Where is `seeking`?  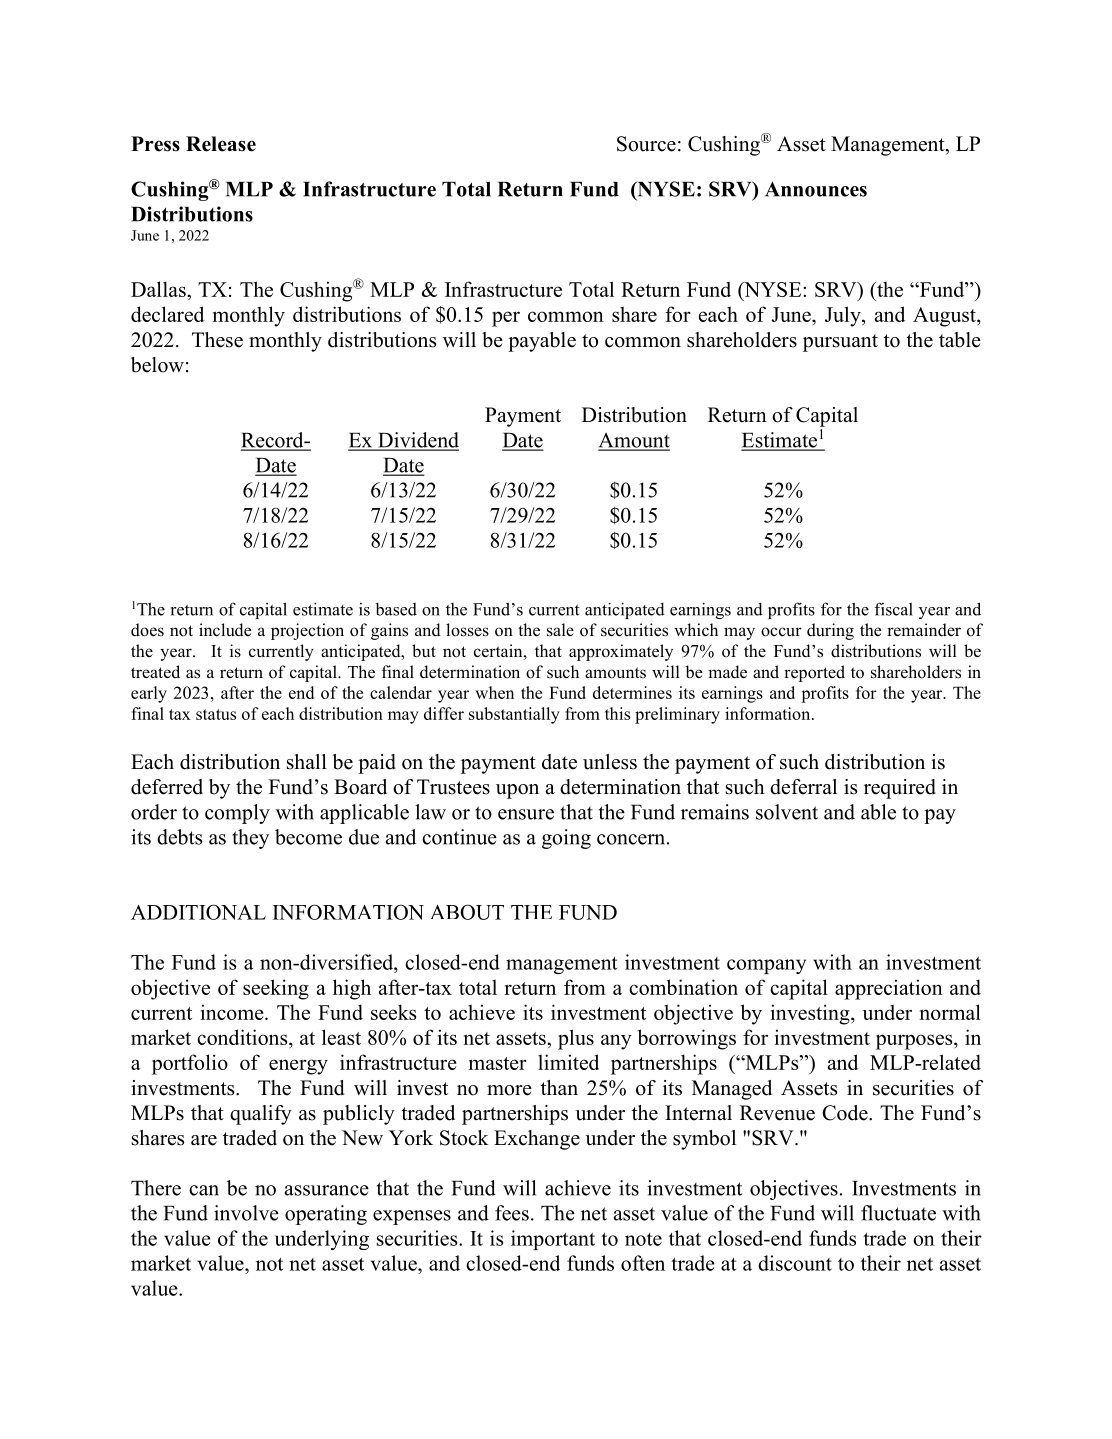
seeking is located at coordinates (276, 989).
